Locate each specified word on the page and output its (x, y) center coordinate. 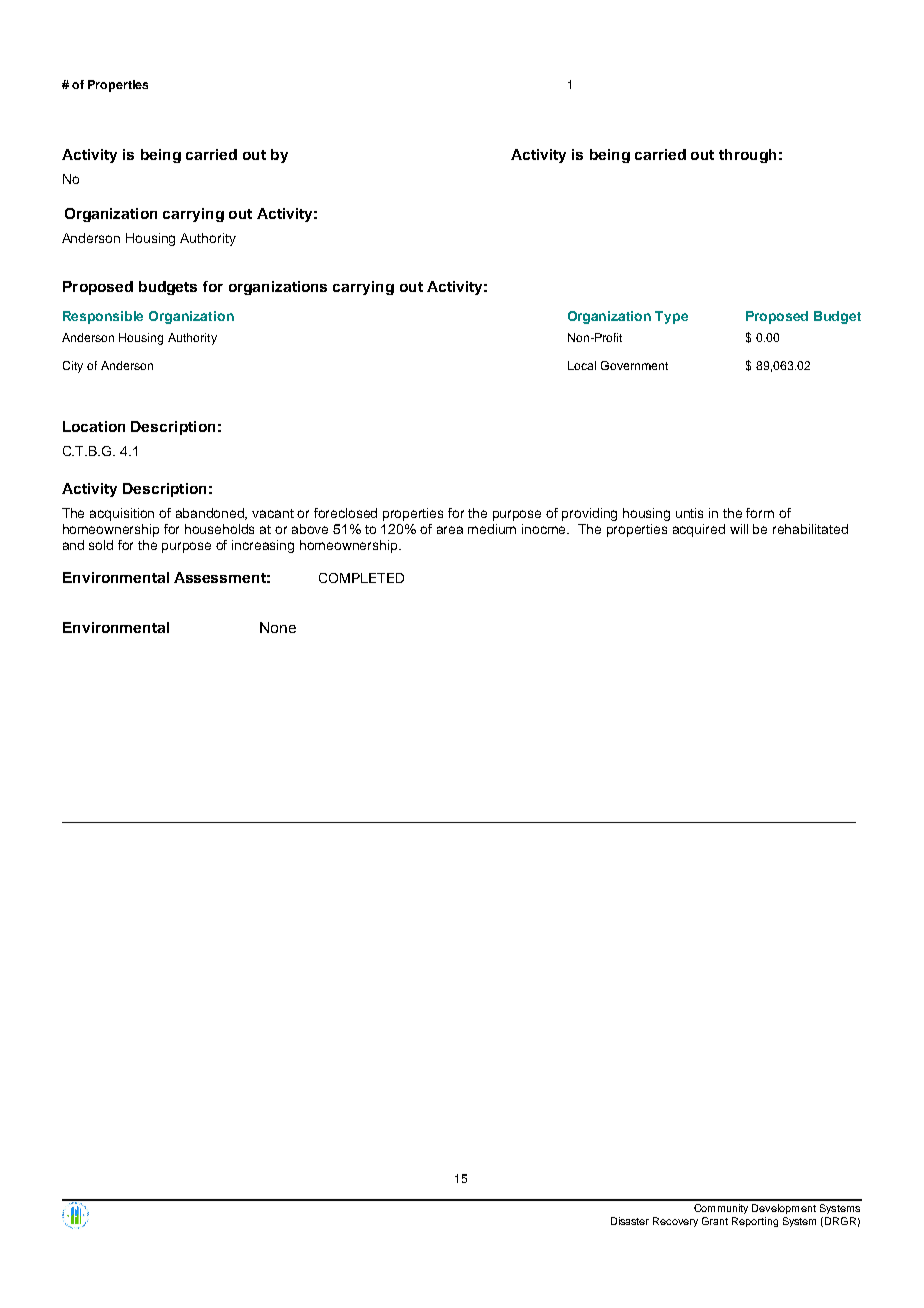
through (747, 156)
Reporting (755, 1222)
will (739, 529)
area (450, 530)
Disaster (630, 1221)
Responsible (103, 317)
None (278, 627)
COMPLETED (361, 578)
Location (94, 426)
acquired (699, 530)
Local (582, 365)
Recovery (675, 1222)
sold (101, 545)
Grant (715, 1221)
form (760, 513)
